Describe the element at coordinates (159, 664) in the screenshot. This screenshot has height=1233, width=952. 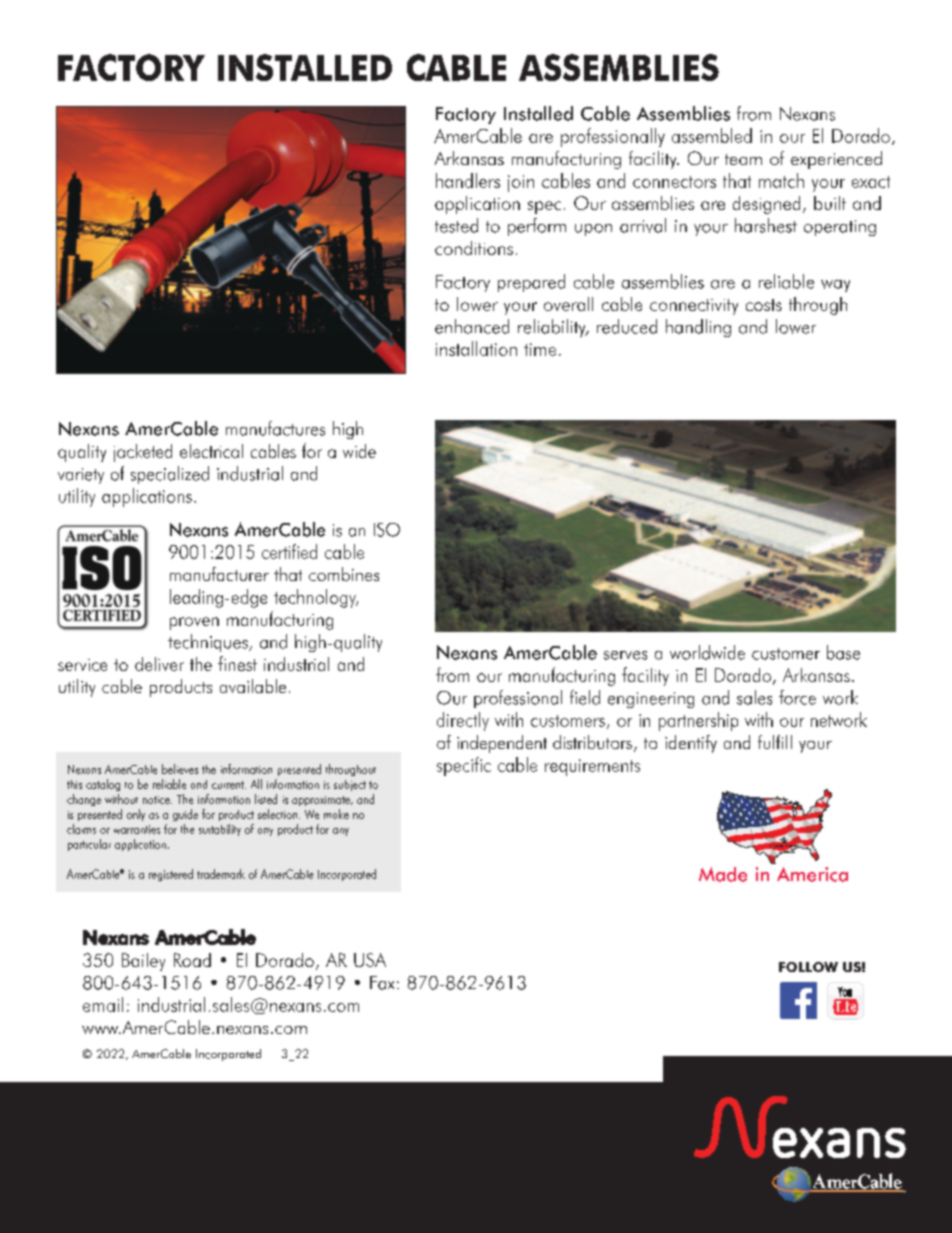
I see `deliver` at that location.
